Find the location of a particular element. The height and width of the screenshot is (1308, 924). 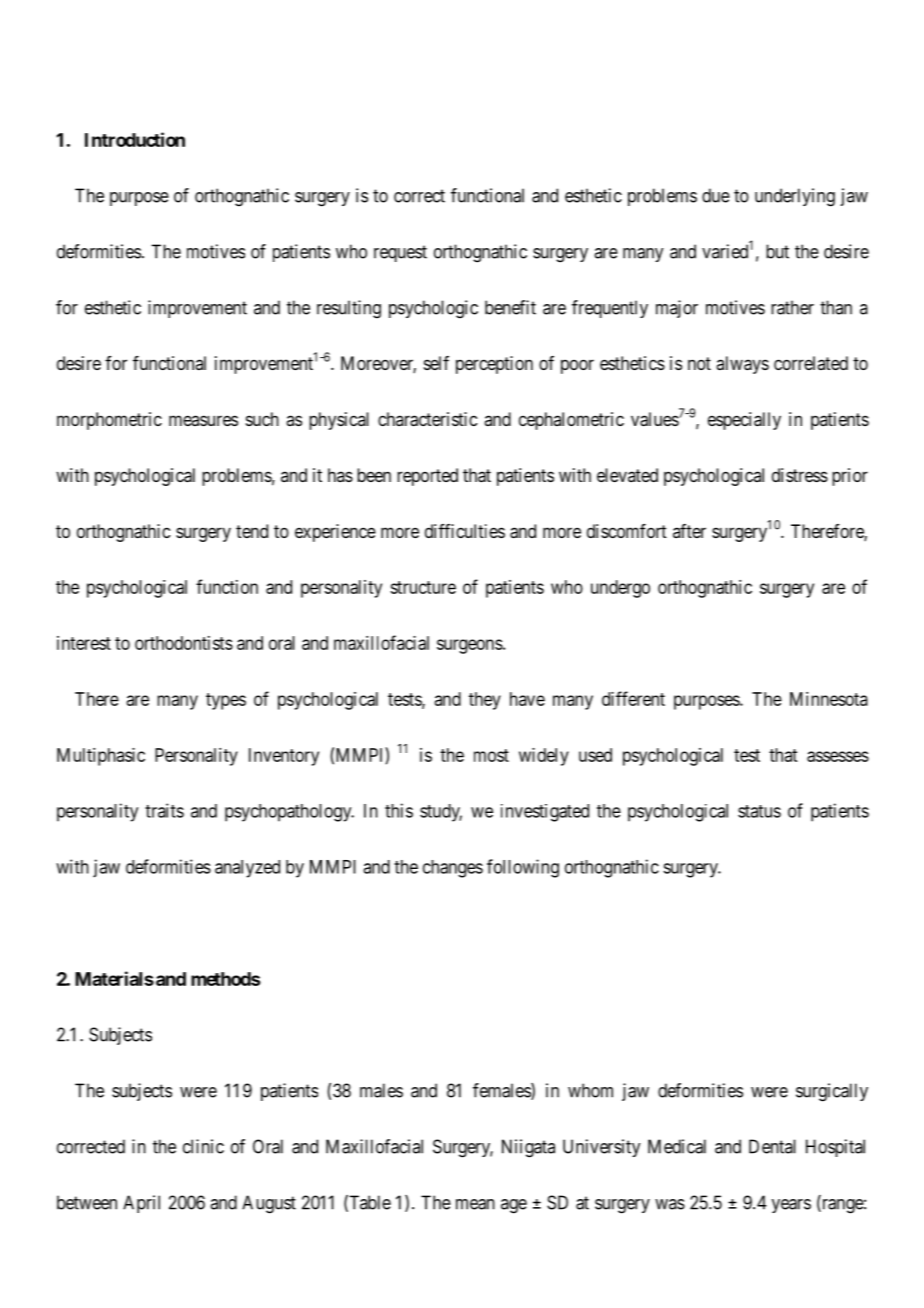

mean is located at coordinates (475, 1204).
